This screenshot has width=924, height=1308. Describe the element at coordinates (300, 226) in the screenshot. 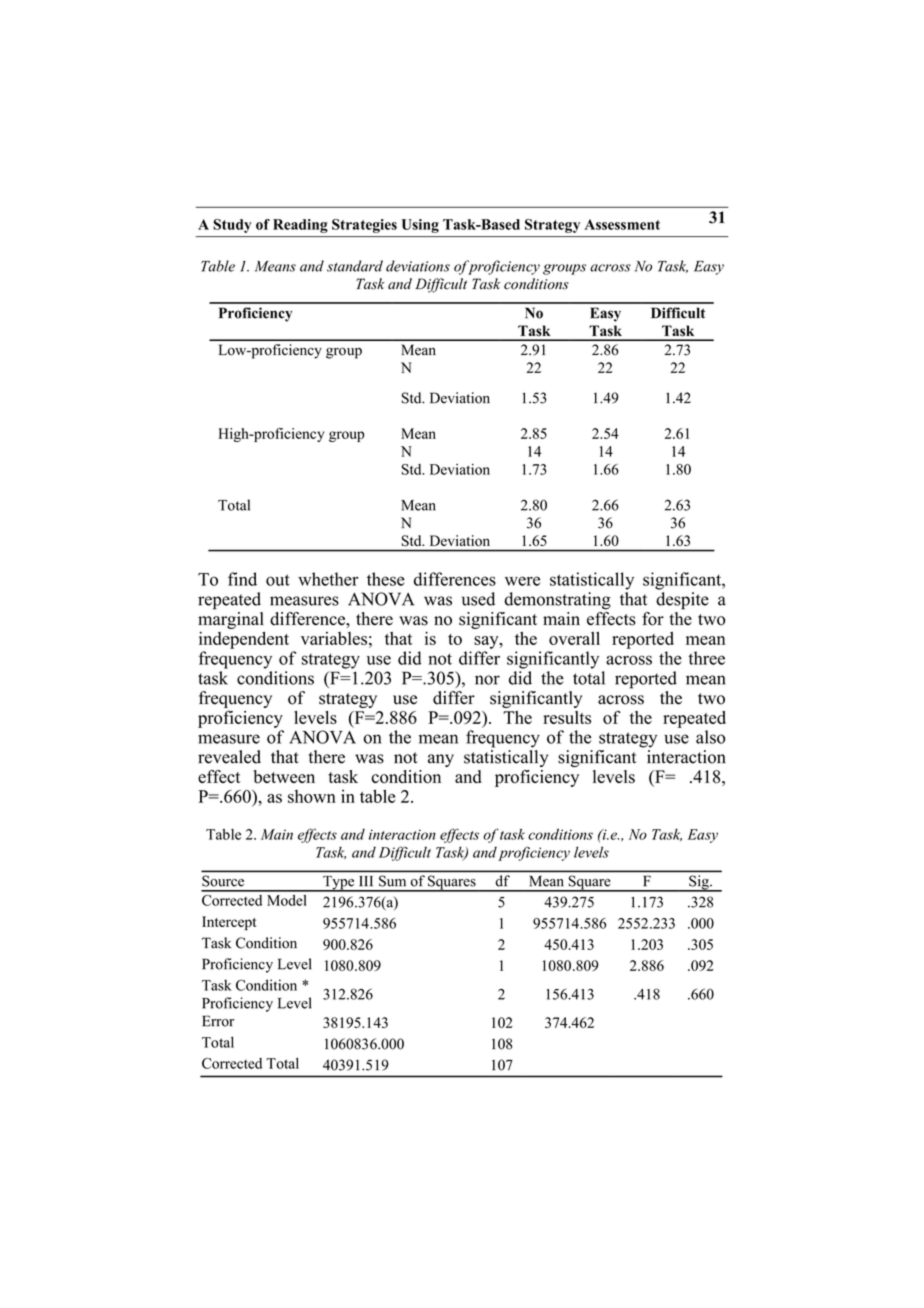

I see `Reading` at that location.
